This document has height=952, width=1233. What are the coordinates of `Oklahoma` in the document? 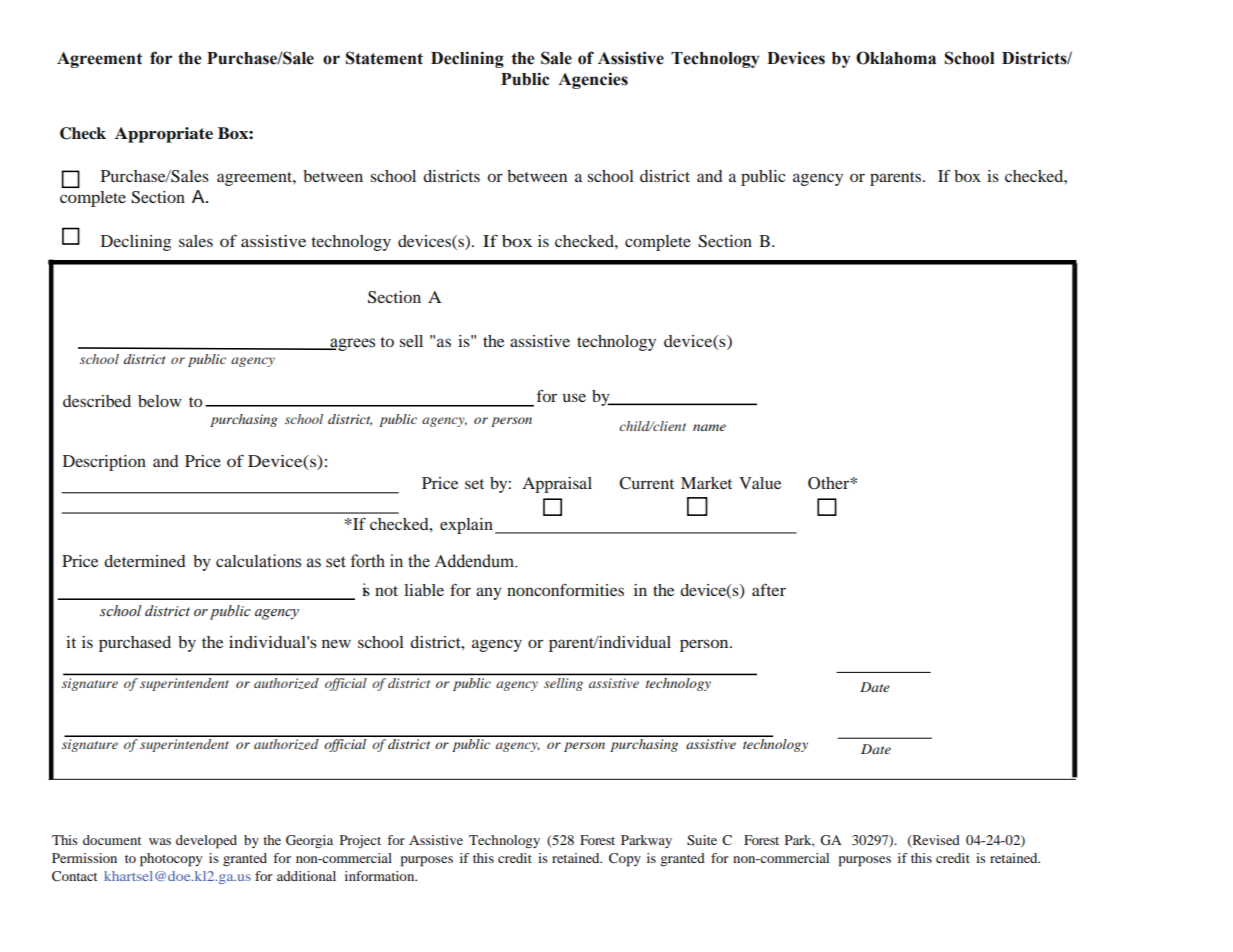 It's located at (896, 58).
